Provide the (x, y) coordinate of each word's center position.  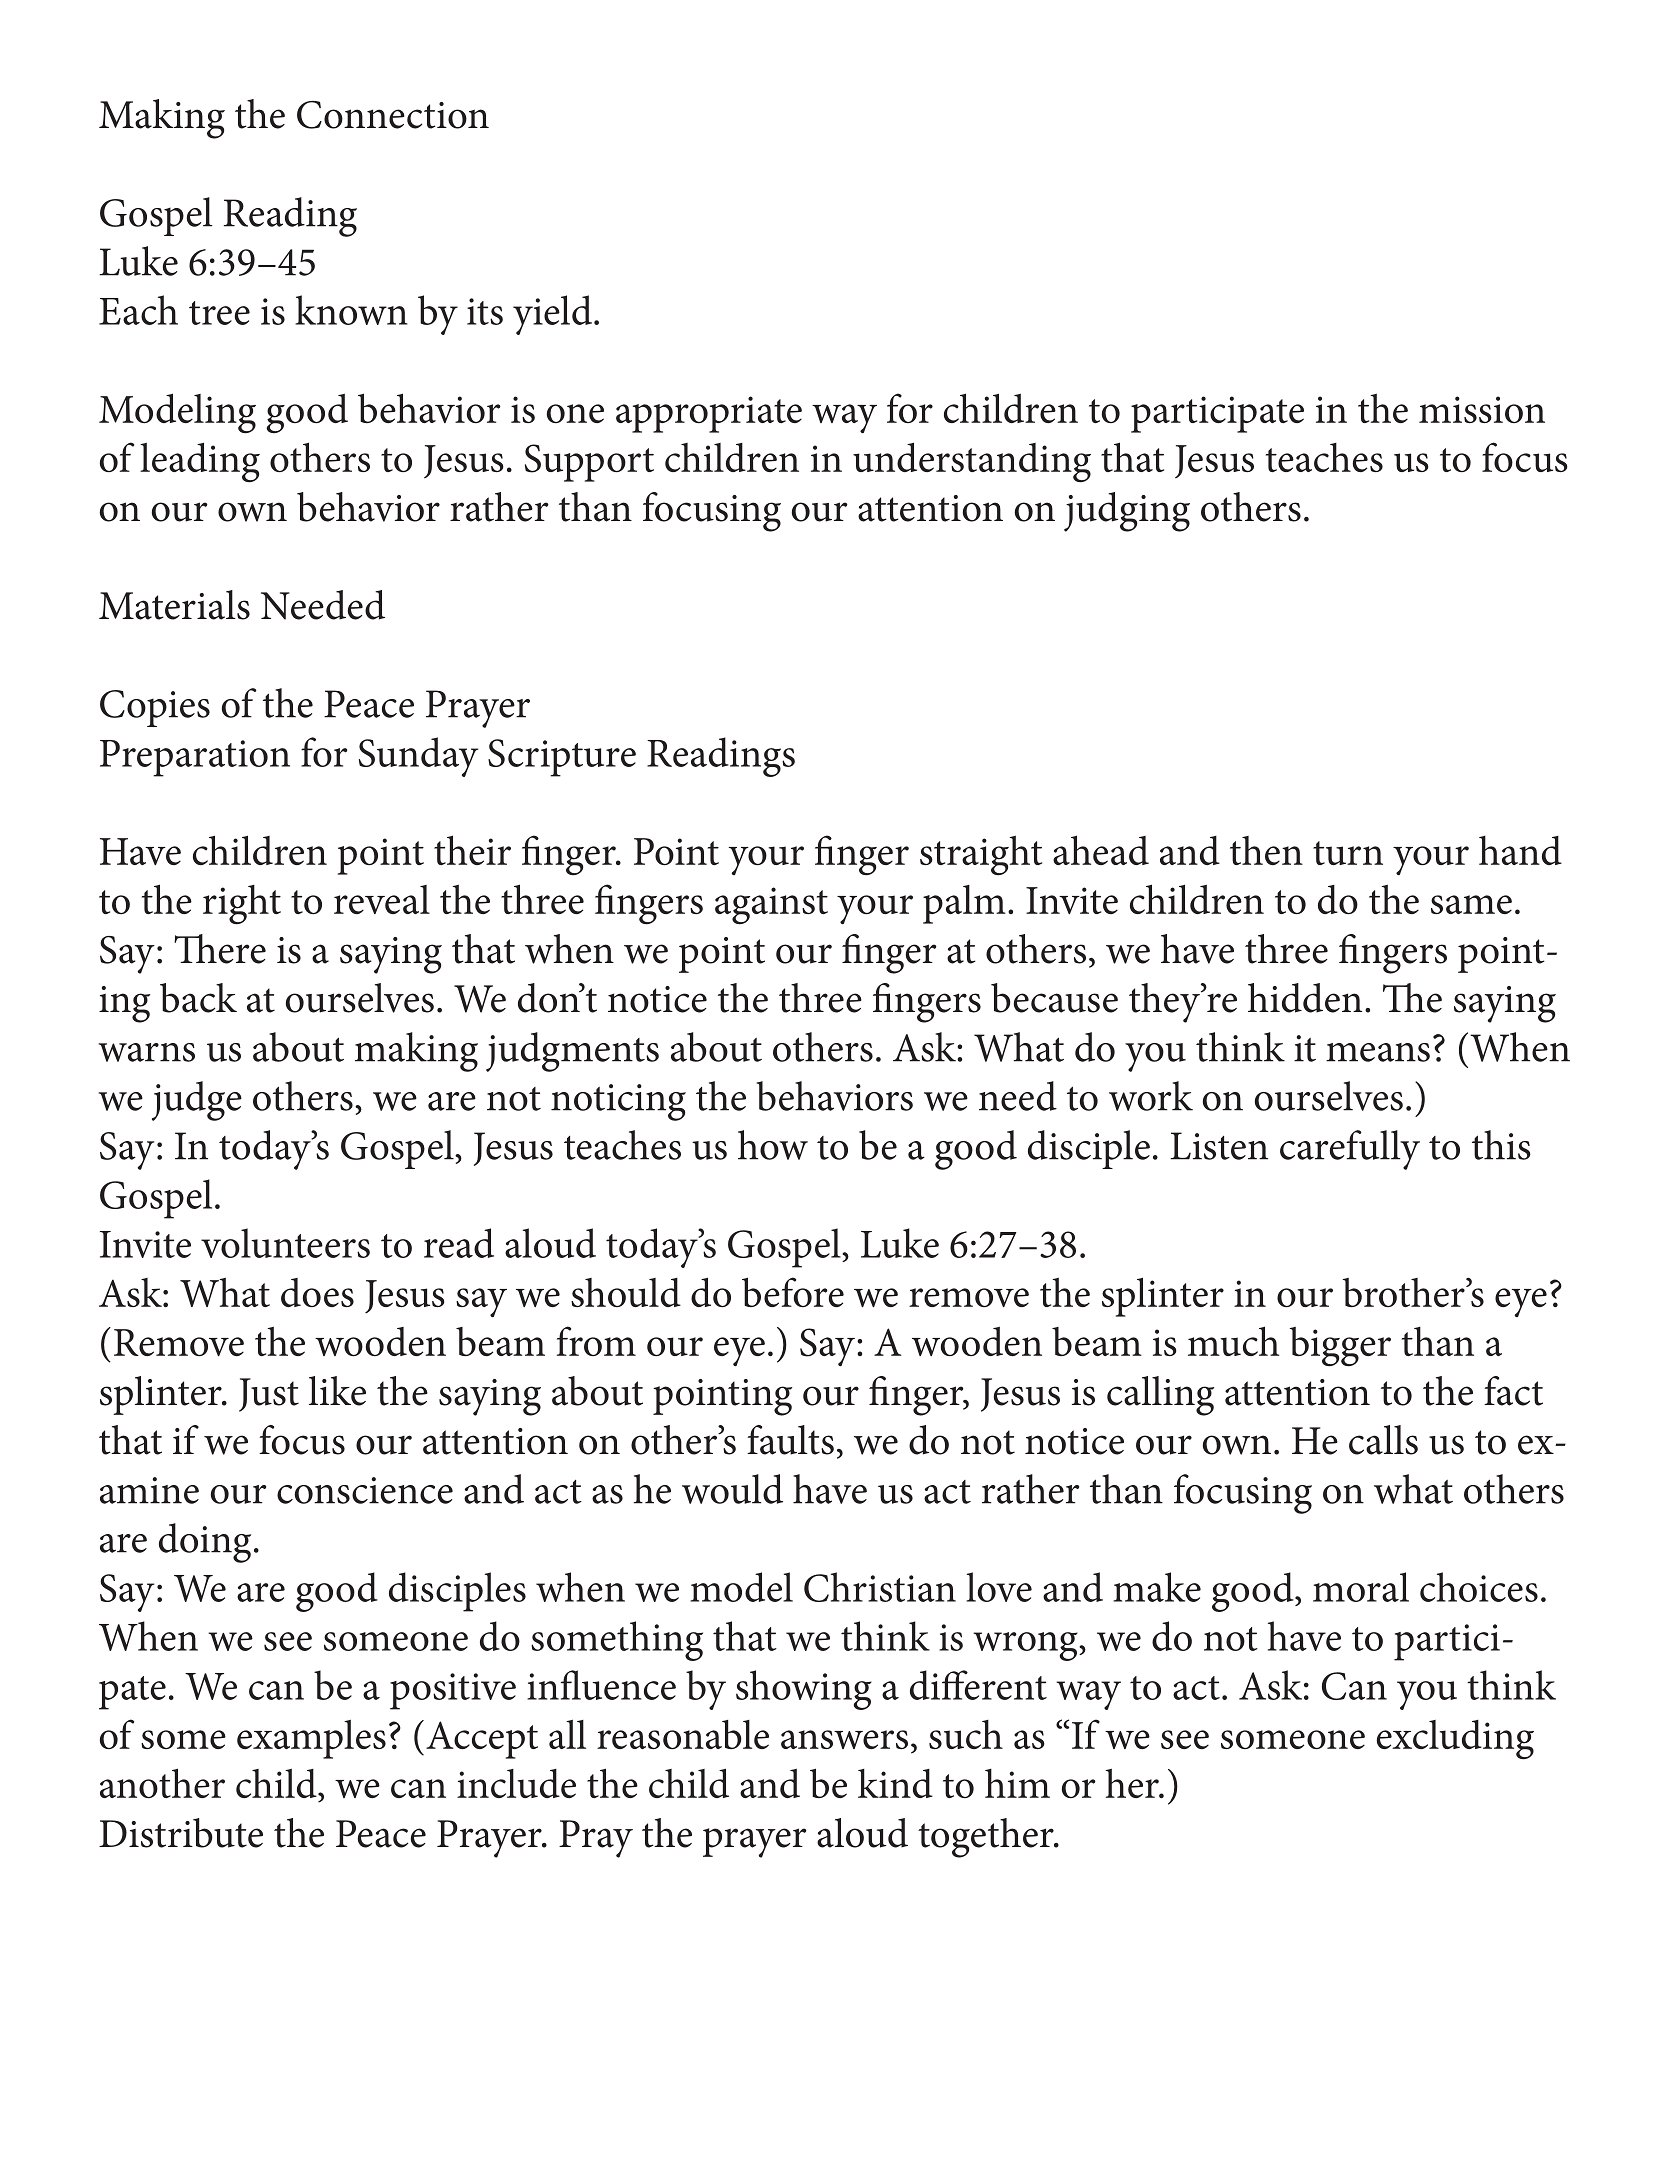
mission (1482, 409)
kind (895, 1783)
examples (311, 1739)
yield (552, 315)
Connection (393, 115)
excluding (1455, 1740)
